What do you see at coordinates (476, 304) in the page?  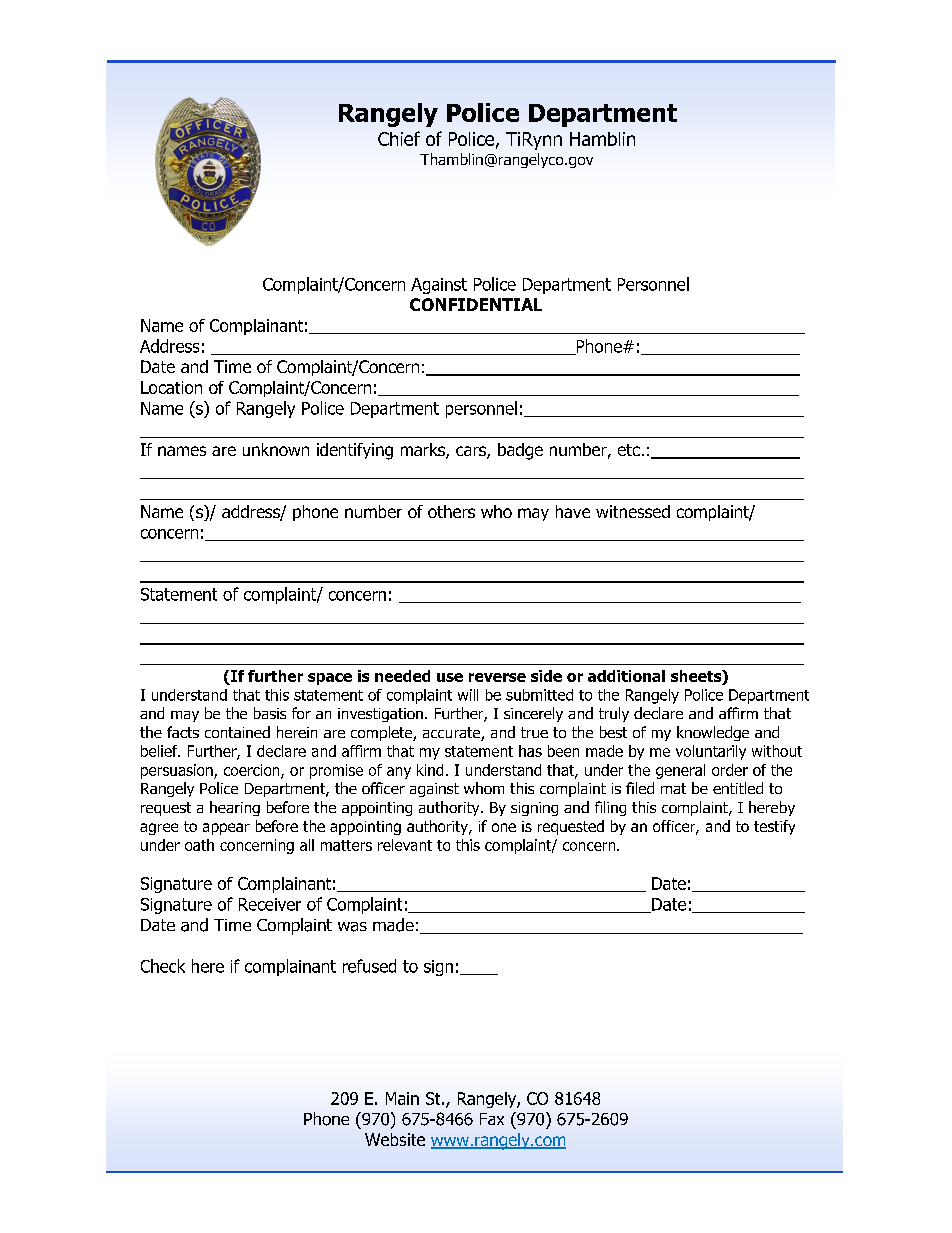 I see `CONFIDENTIAL` at bounding box center [476, 304].
